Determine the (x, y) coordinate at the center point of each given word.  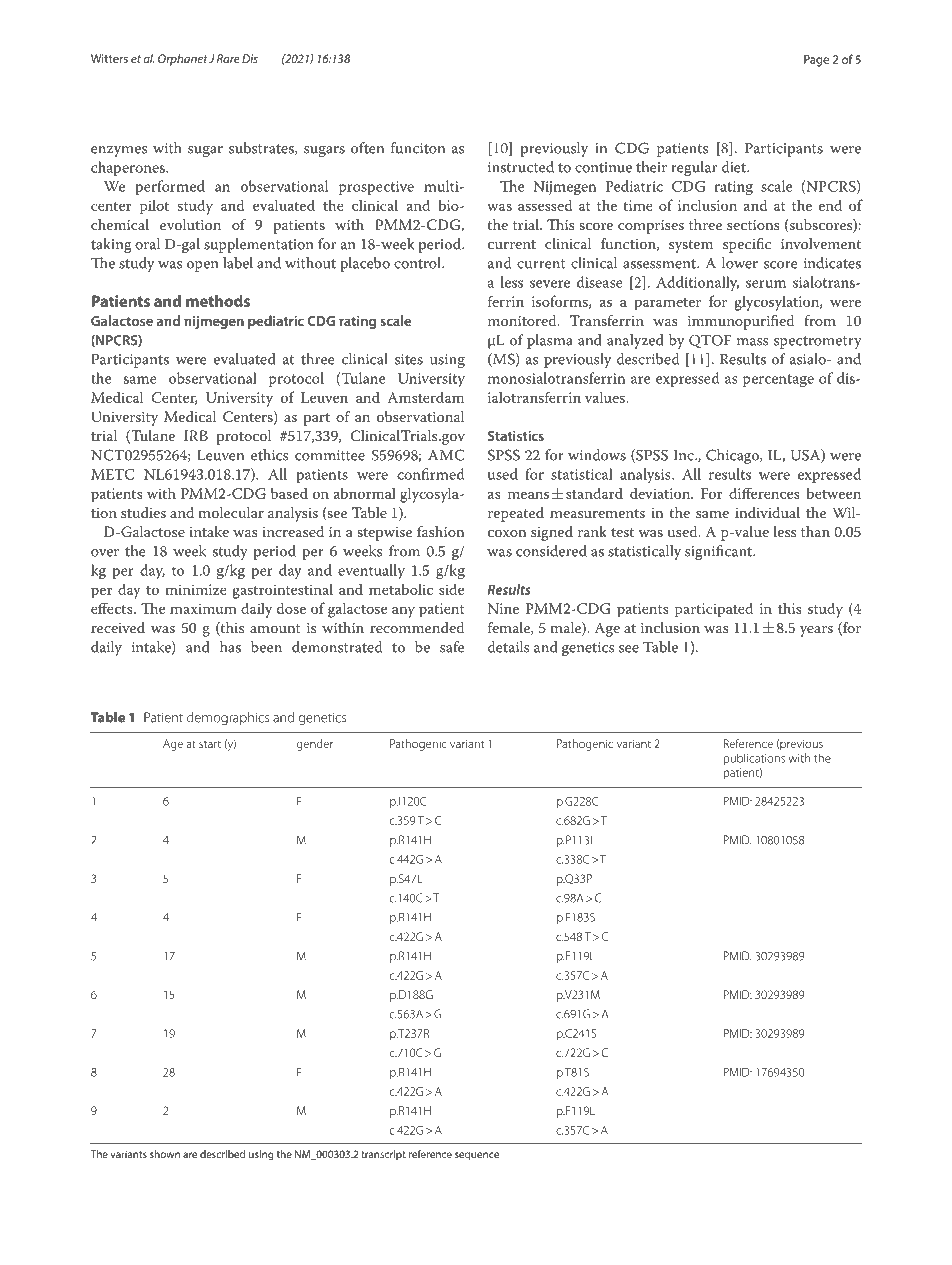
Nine (503, 608)
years (816, 631)
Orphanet (183, 60)
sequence (477, 1156)
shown (165, 1154)
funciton (418, 148)
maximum (203, 608)
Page (816, 61)
